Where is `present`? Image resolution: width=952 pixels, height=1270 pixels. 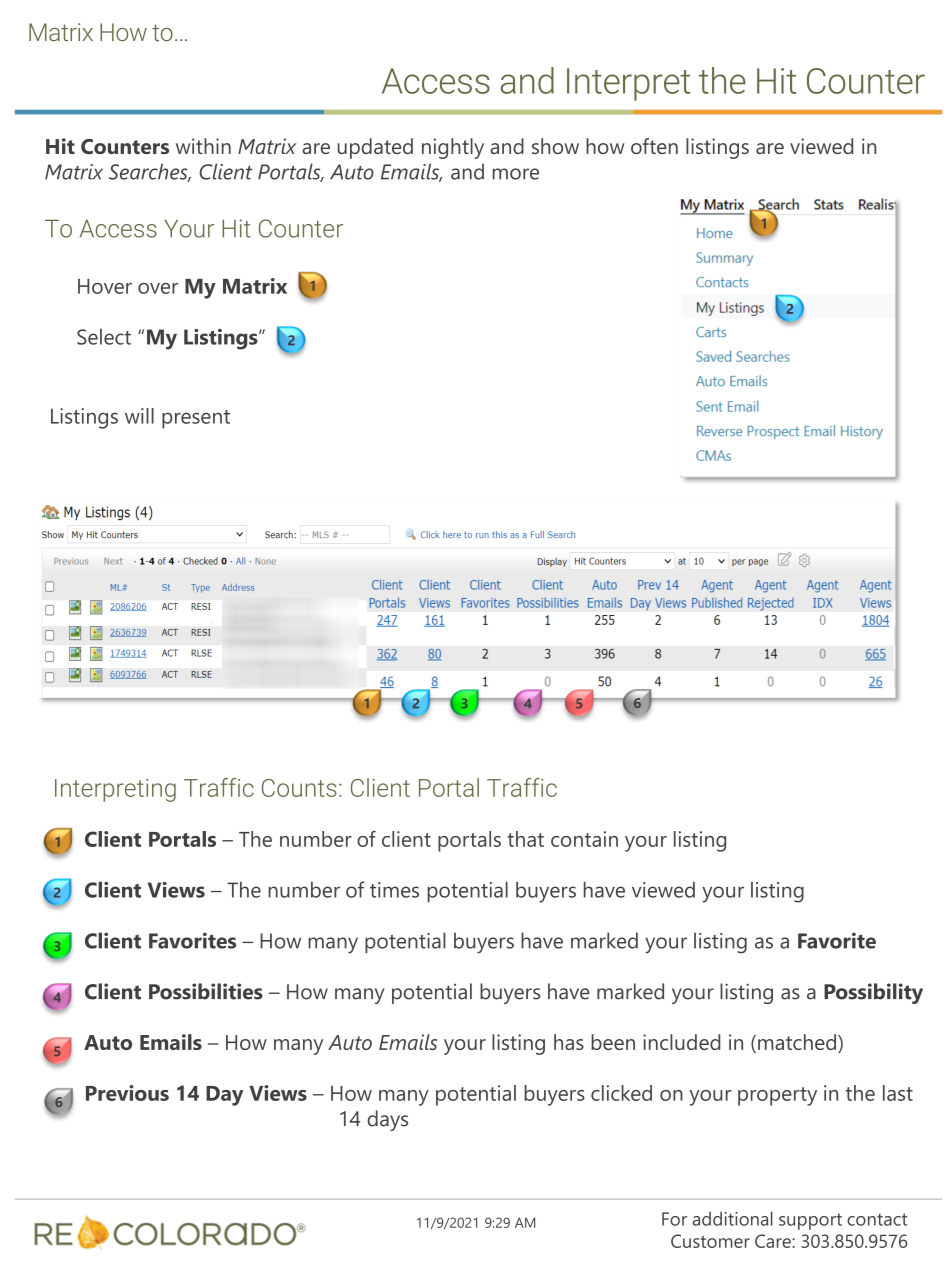
present is located at coordinates (196, 419).
